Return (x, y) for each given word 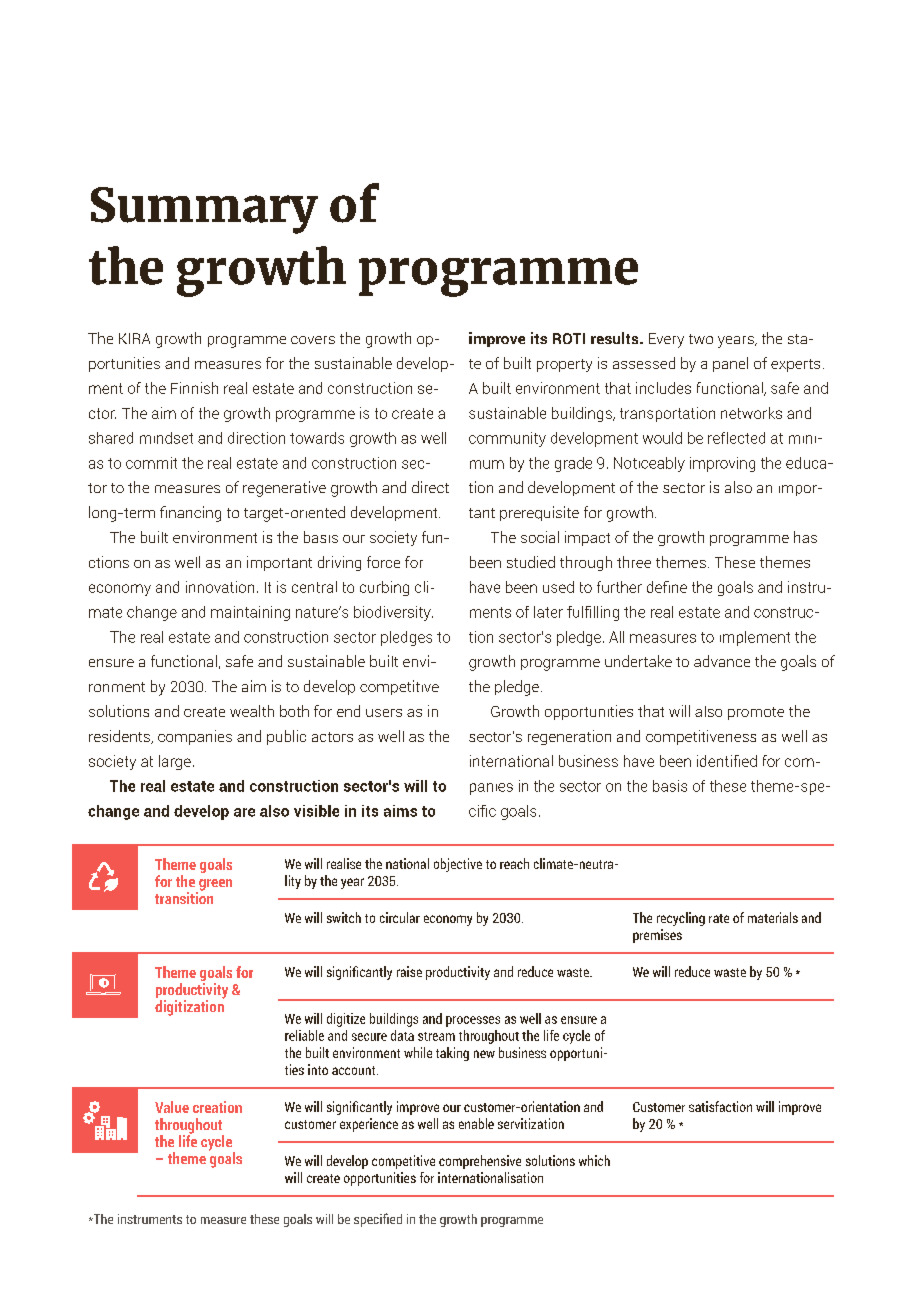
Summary (204, 210)
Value (172, 1107)
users (384, 713)
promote (756, 713)
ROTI (569, 338)
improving (722, 464)
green (214, 886)
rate (719, 918)
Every (666, 340)
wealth (252, 711)
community (507, 439)
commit (151, 463)
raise (409, 971)
